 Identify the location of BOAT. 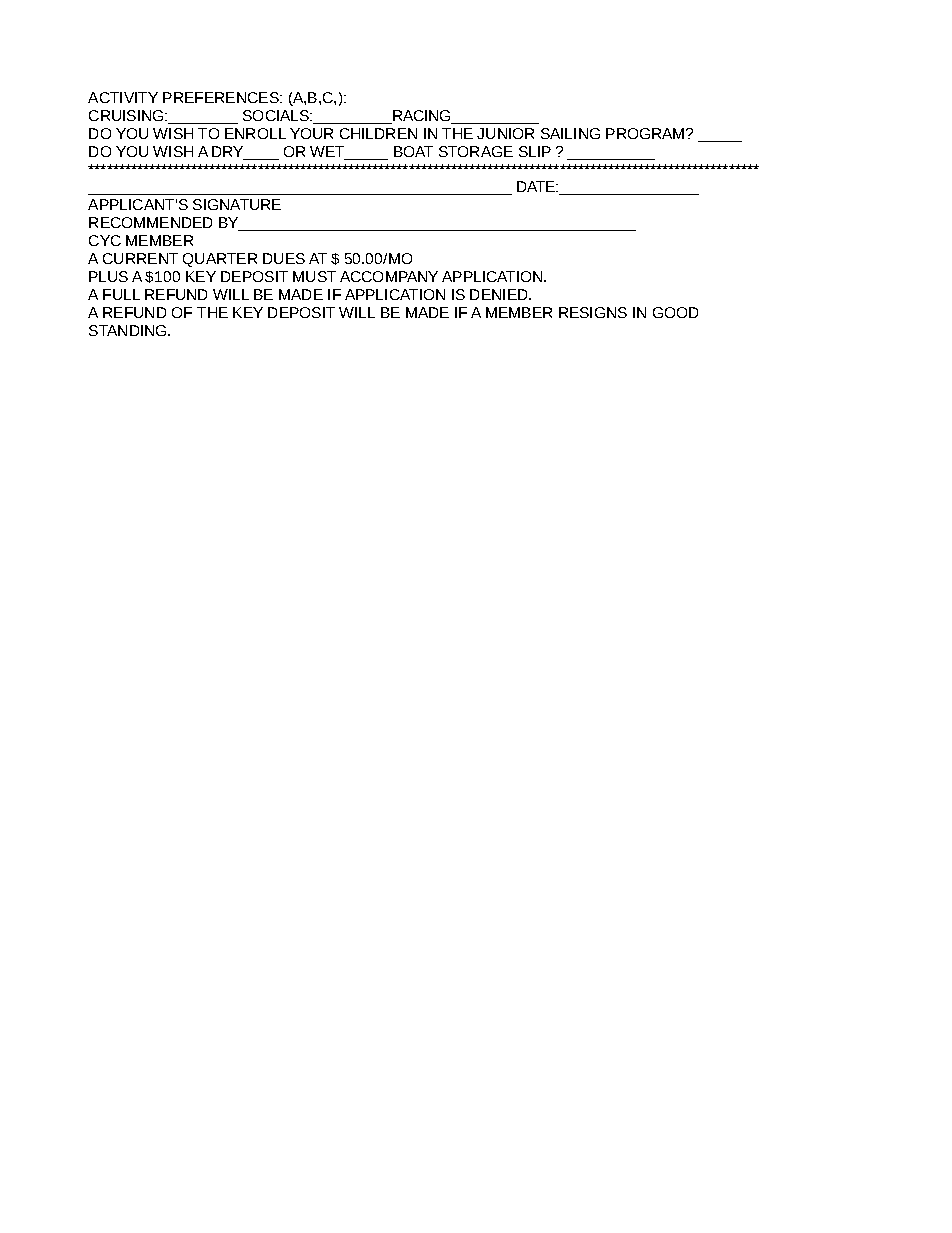
(413, 151).
